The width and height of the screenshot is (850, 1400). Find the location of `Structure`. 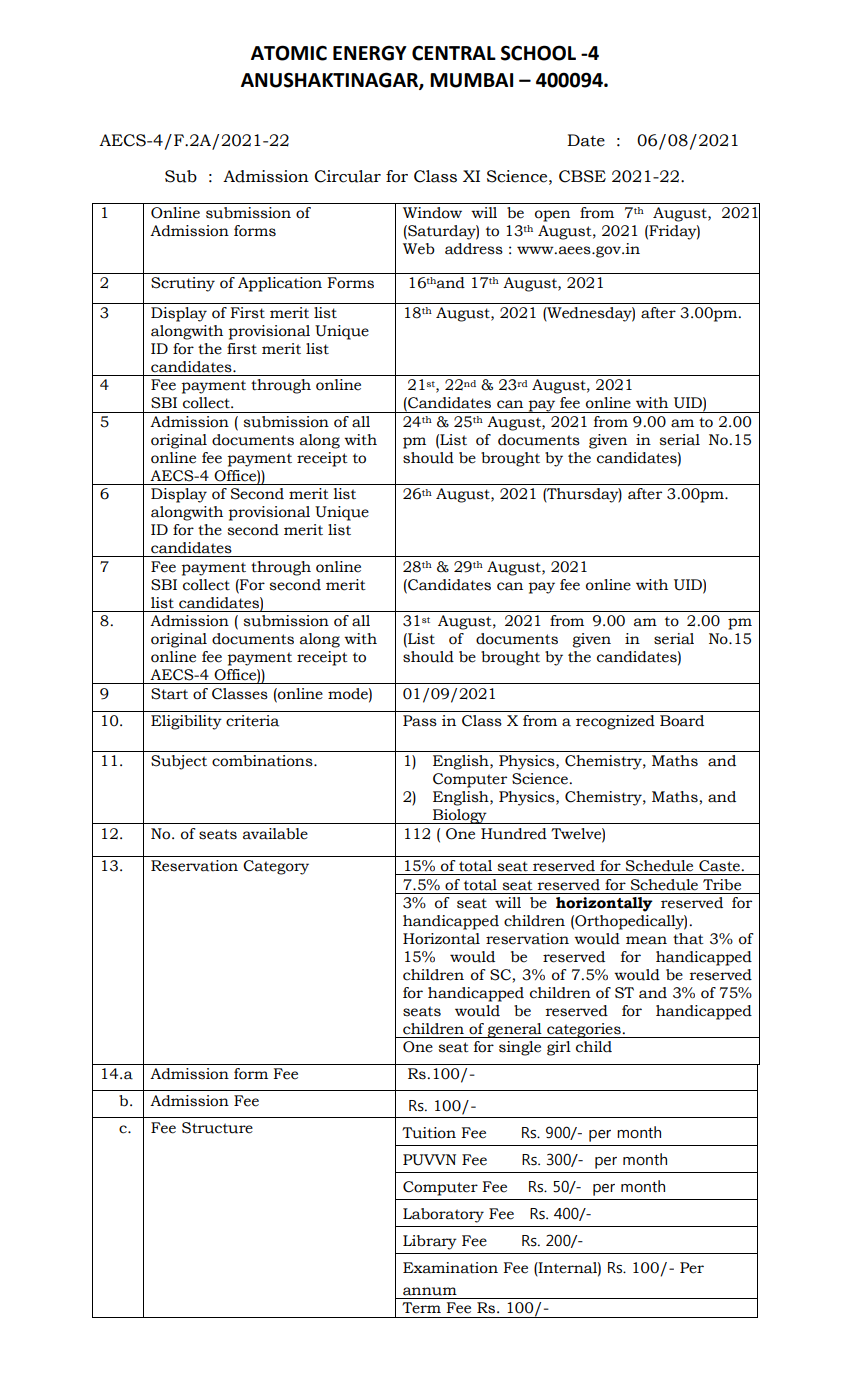

Structure is located at coordinates (217, 1128).
